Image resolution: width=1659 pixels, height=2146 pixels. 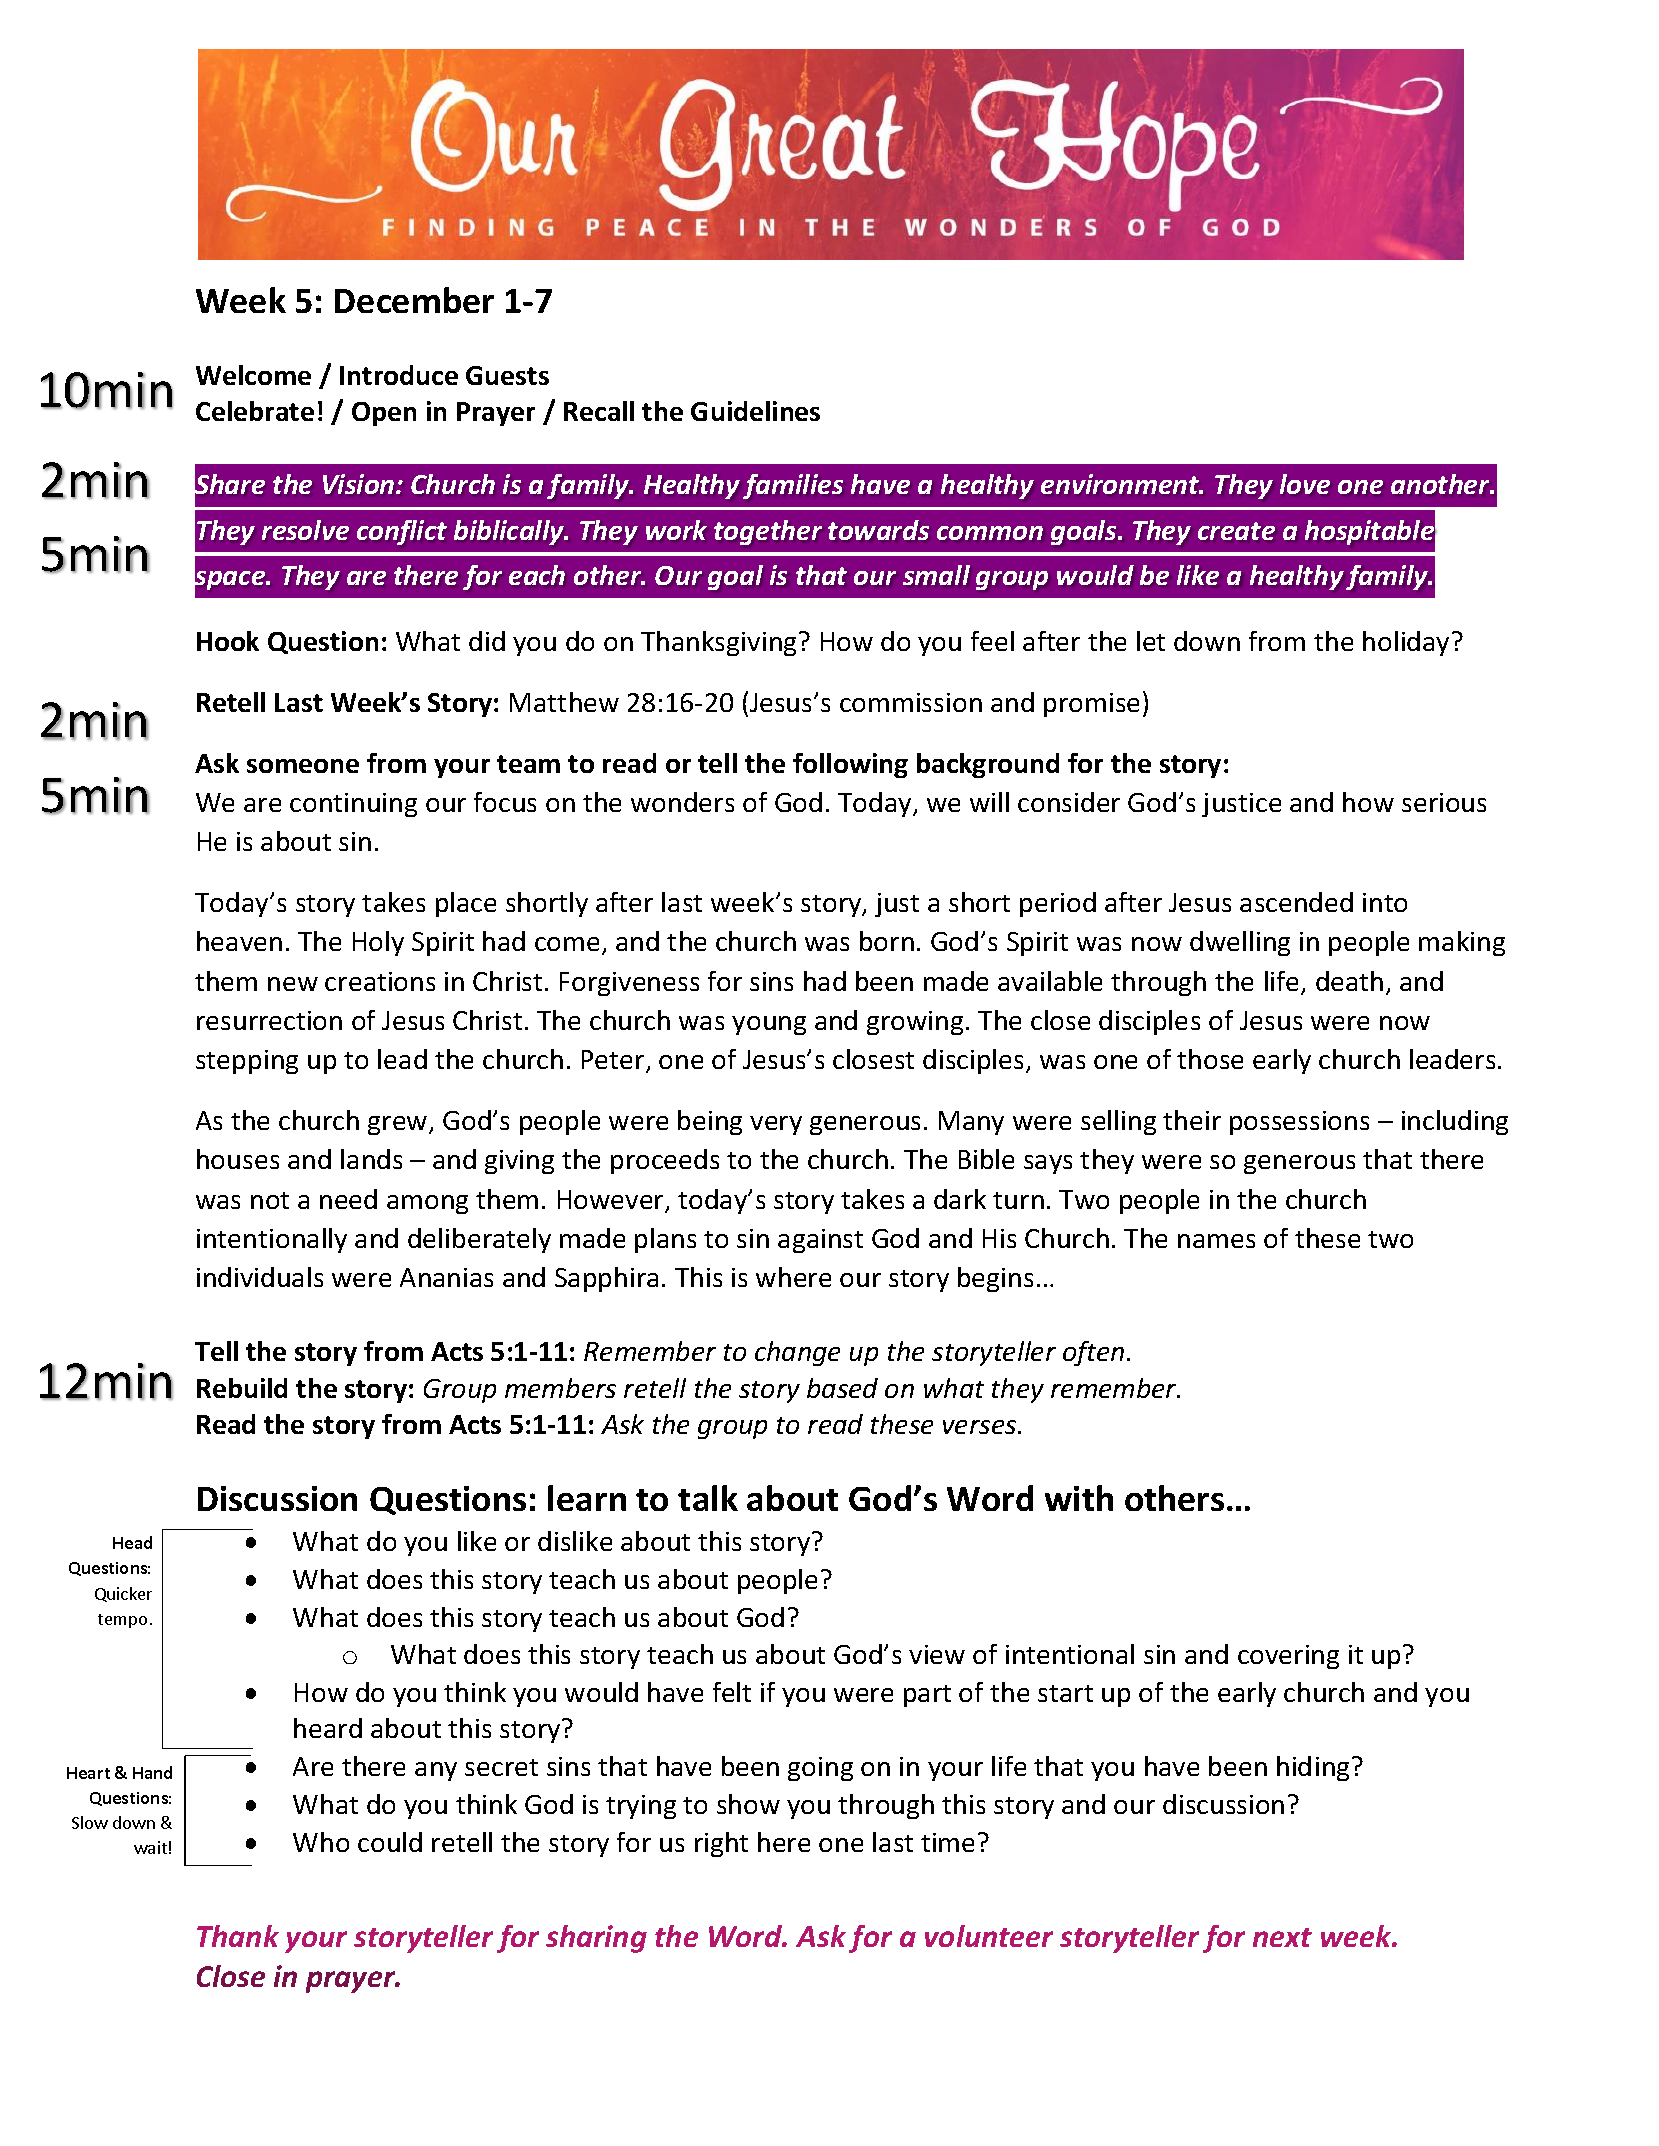 I want to click on Who, so click(x=321, y=1842).
